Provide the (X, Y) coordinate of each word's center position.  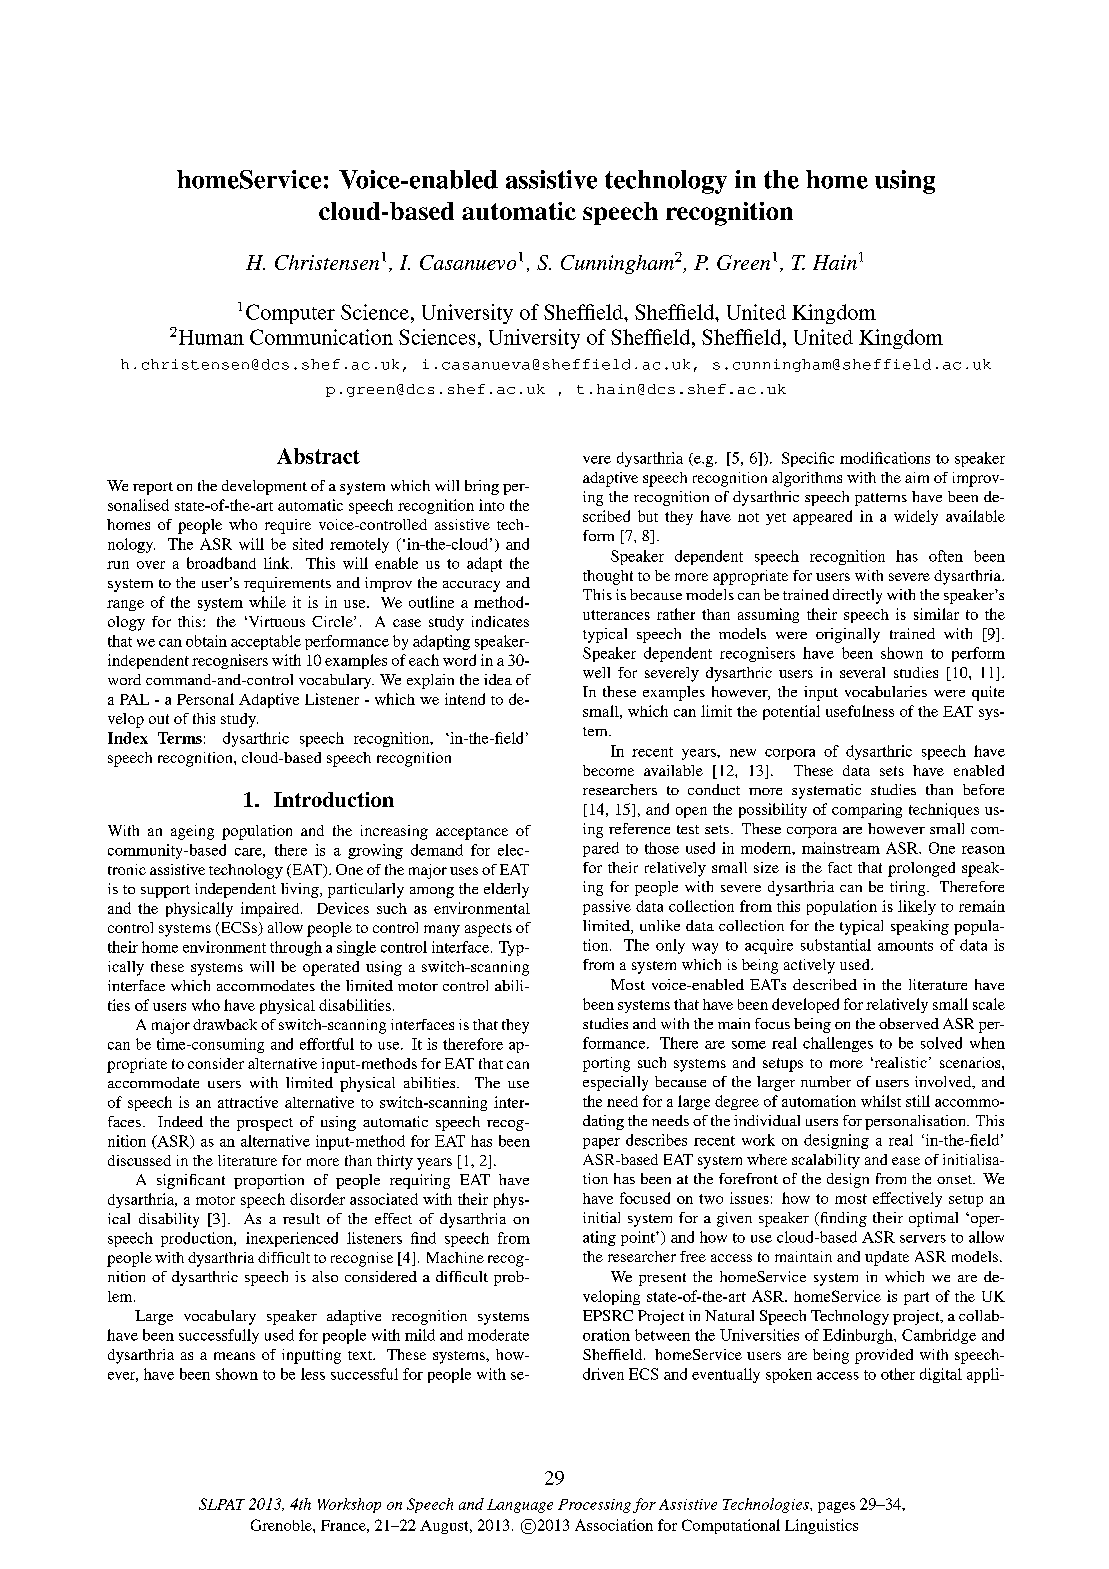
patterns (881, 499)
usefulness (860, 711)
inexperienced (292, 1239)
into (491, 505)
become (608, 770)
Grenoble (282, 1525)
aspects (488, 930)
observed (909, 1023)
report (153, 488)
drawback (225, 1024)
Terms (180, 738)
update (887, 1258)
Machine (455, 1257)
